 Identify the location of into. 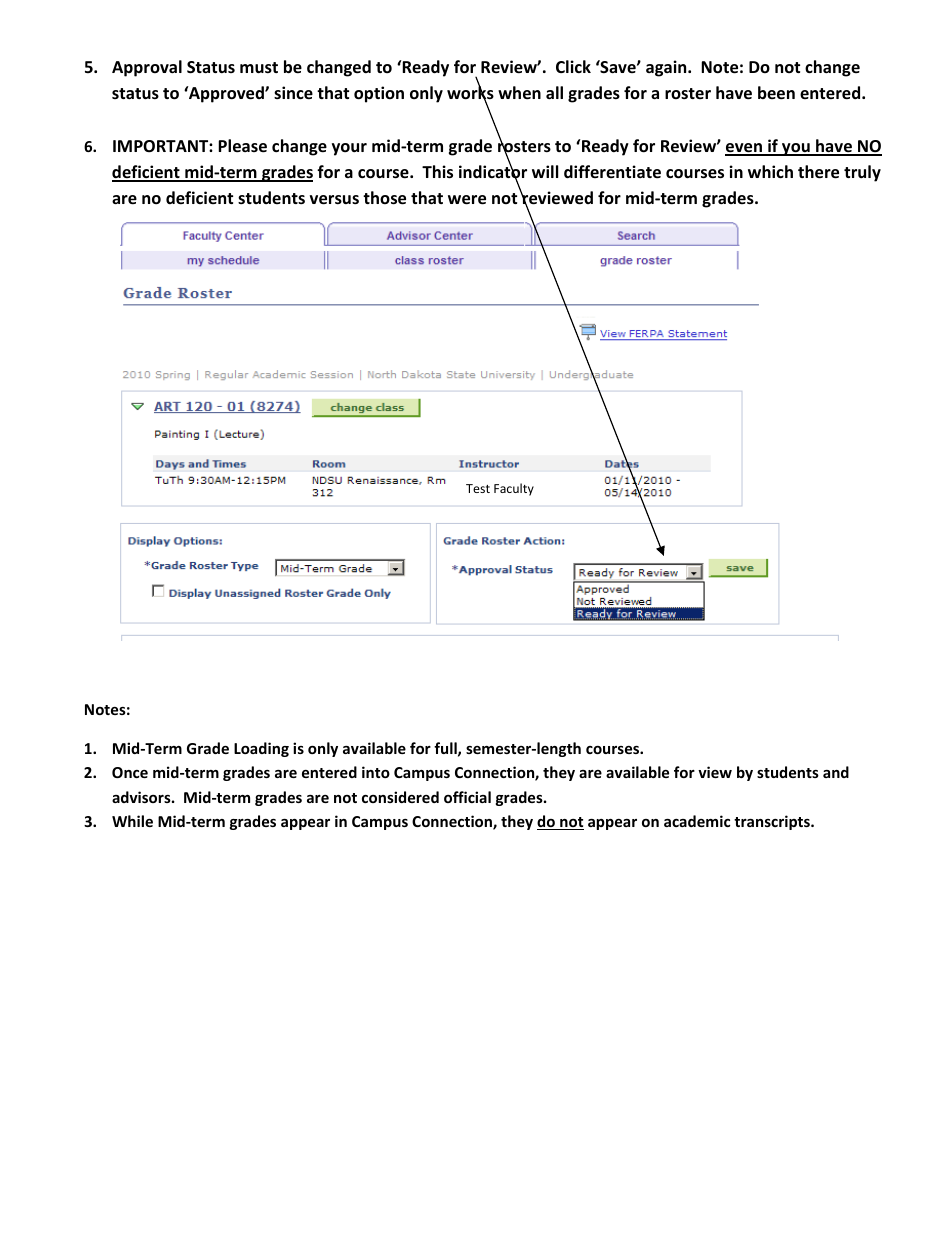
(376, 772).
